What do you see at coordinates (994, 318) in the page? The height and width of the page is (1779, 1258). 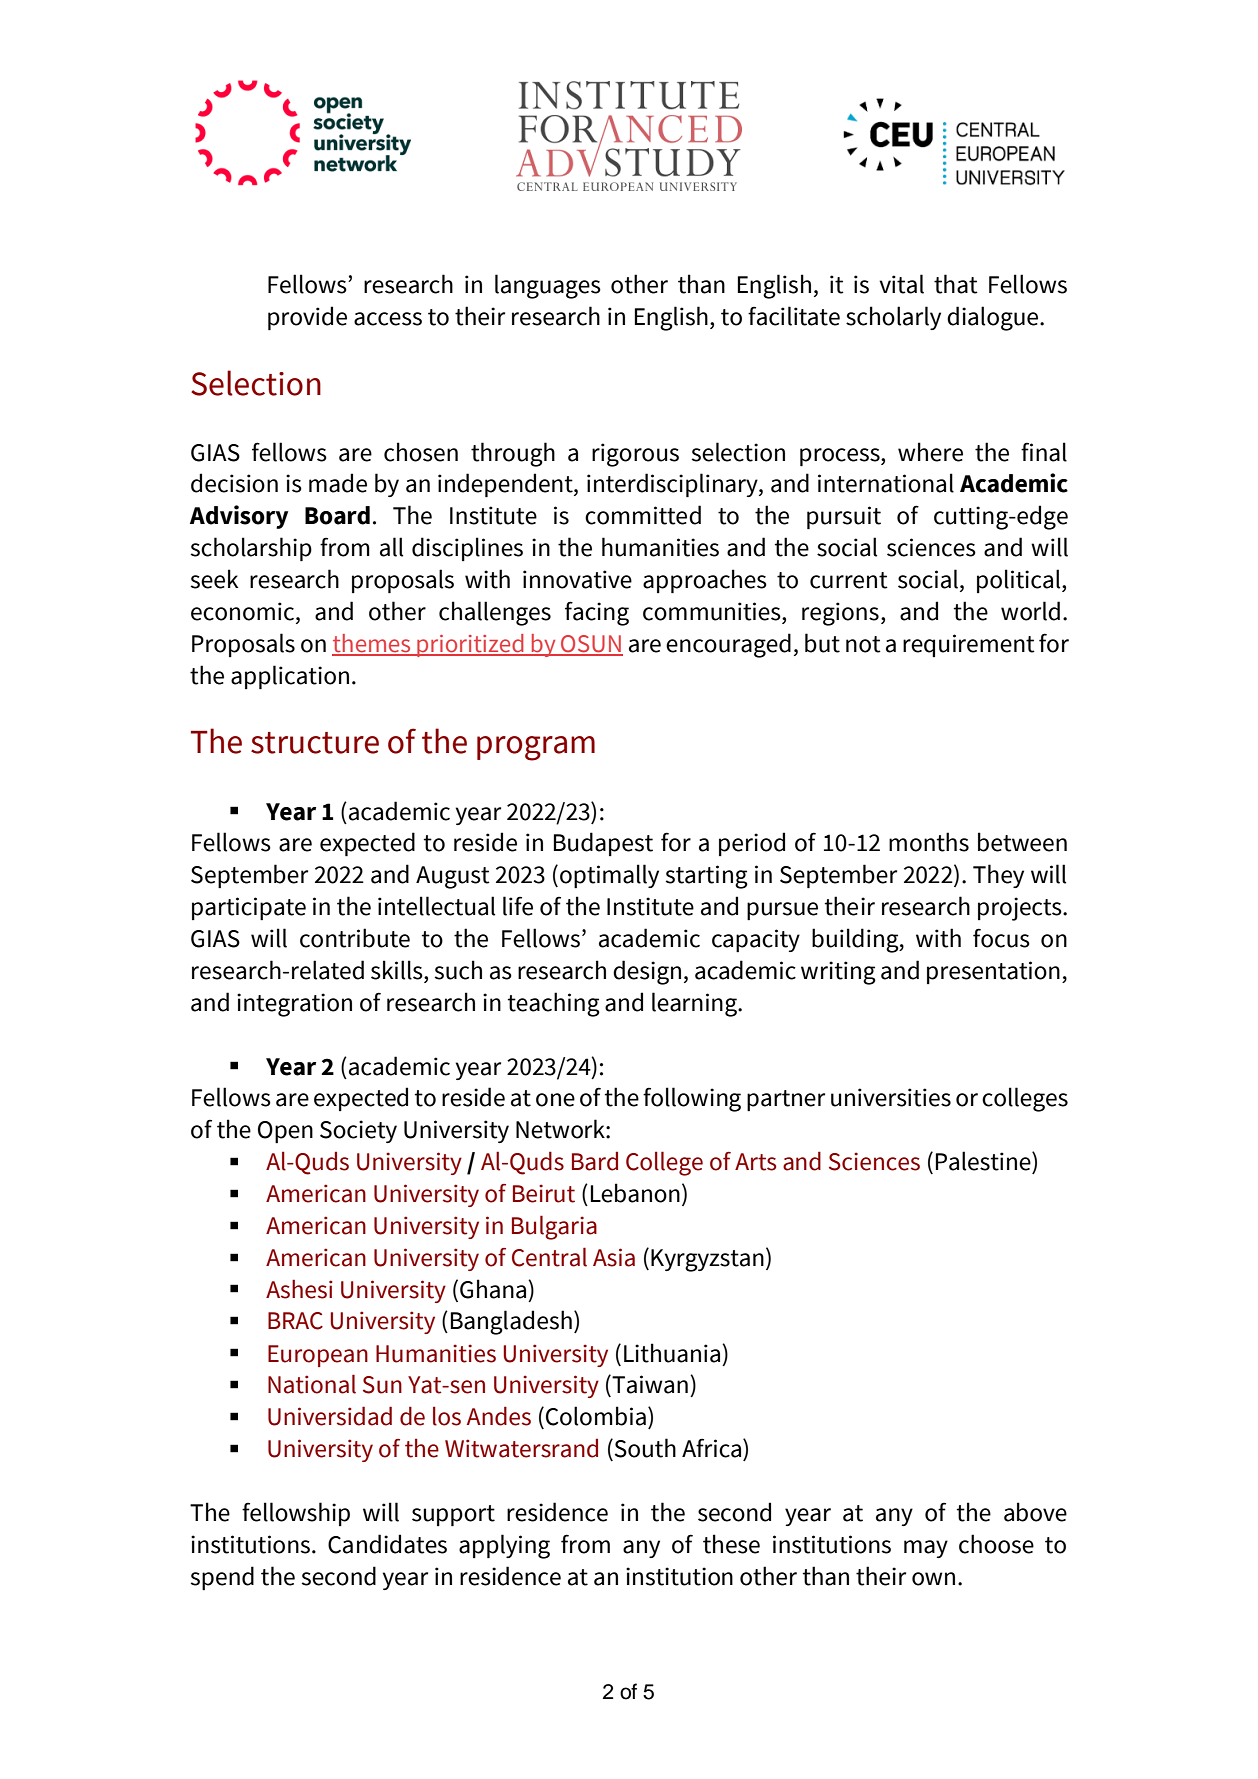 I see `dialogue` at bounding box center [994, 318].
